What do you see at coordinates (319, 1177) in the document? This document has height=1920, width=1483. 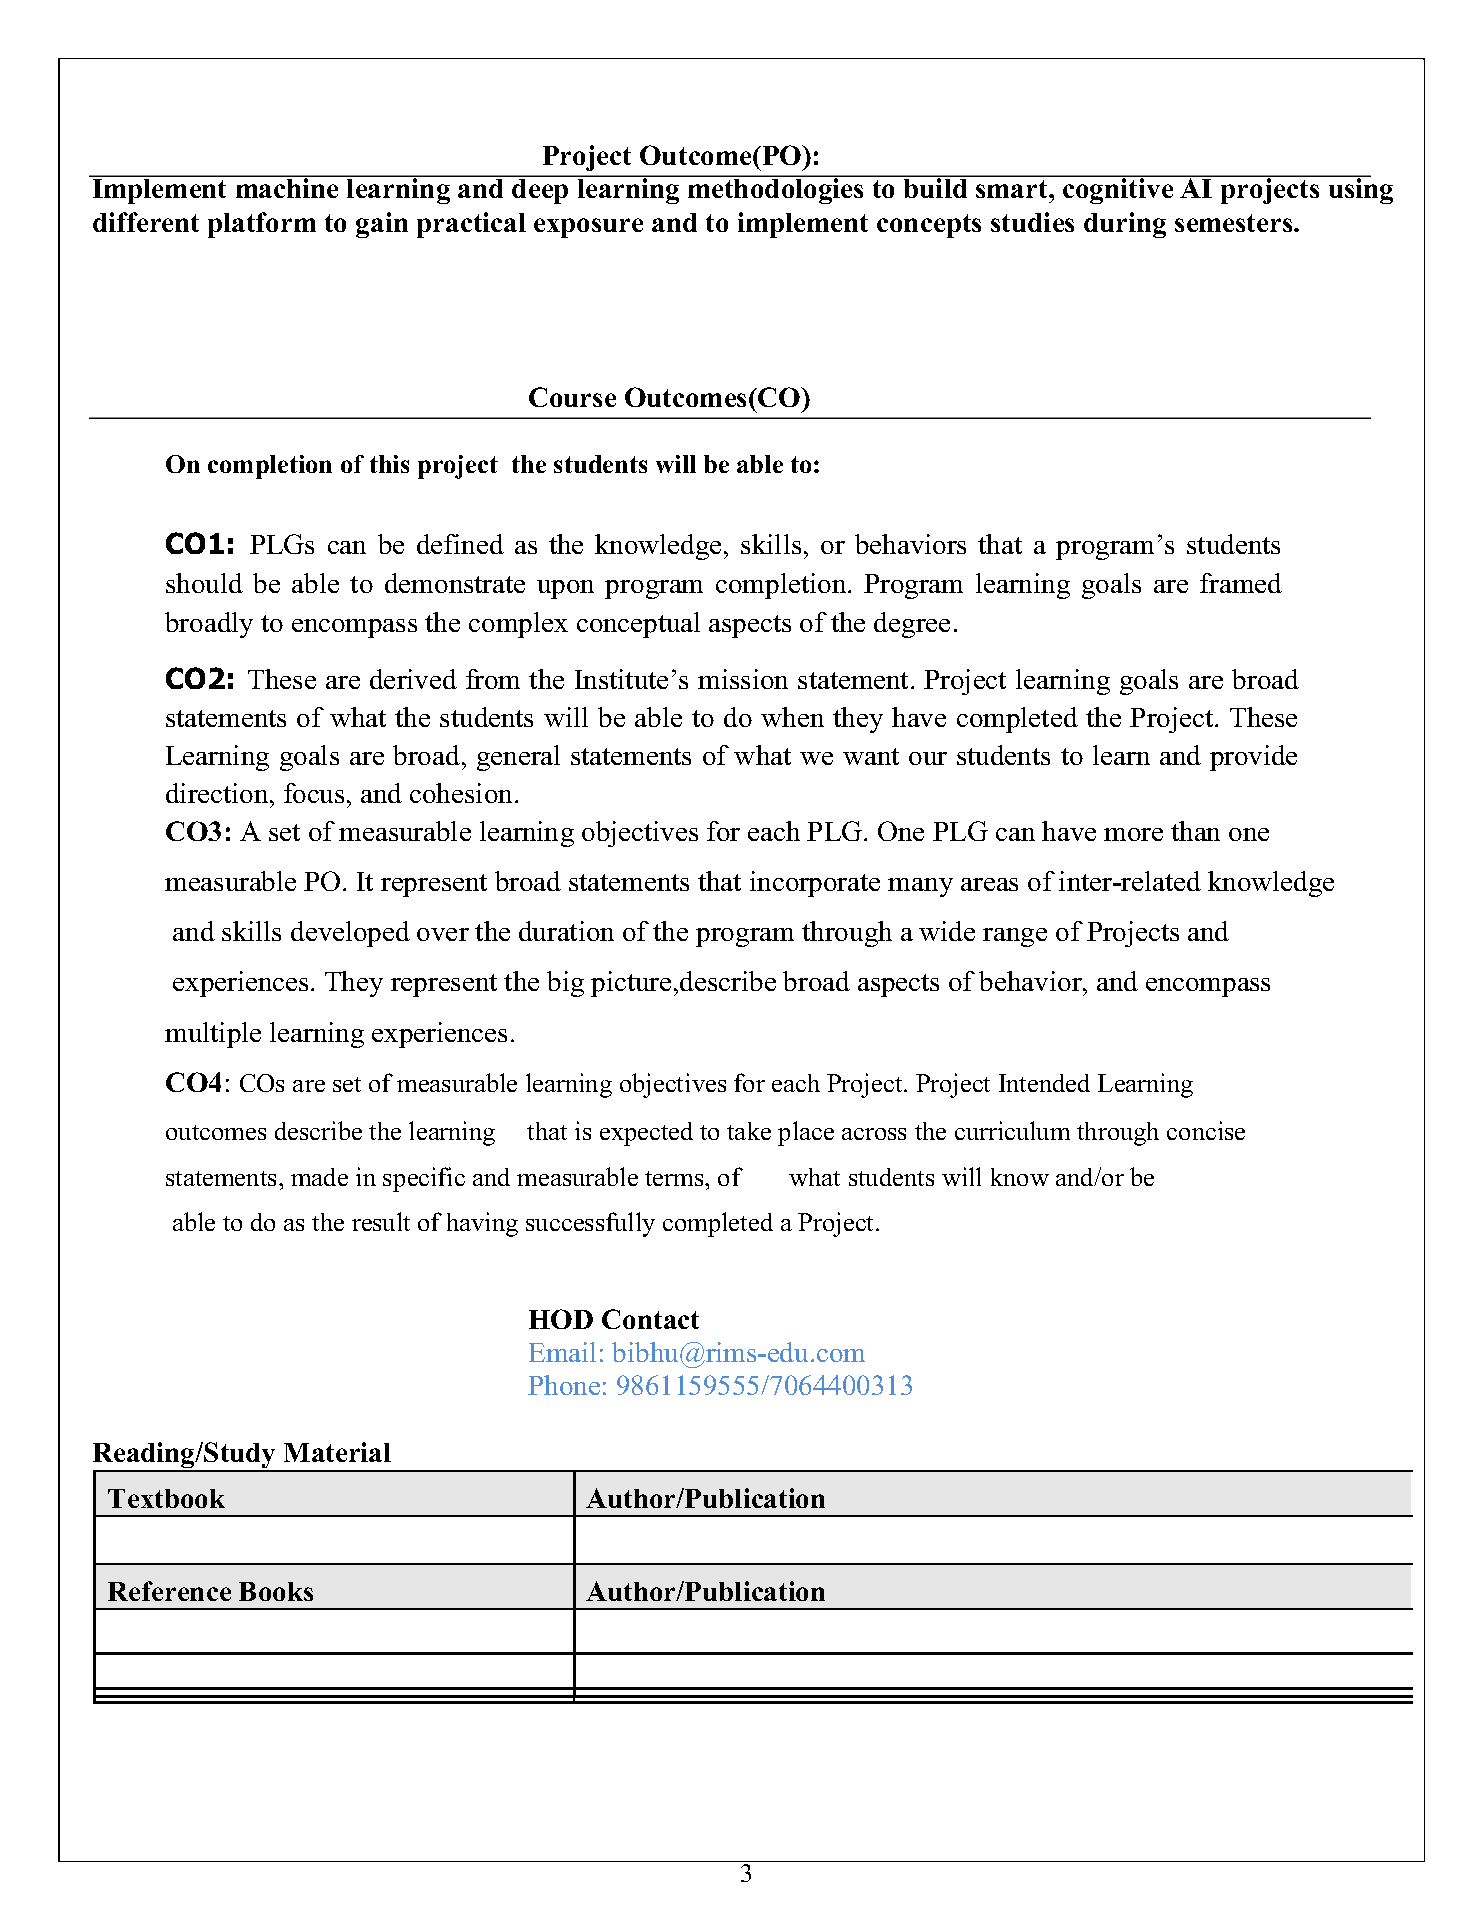 I see `made` at bounding box center [319, 1177].
